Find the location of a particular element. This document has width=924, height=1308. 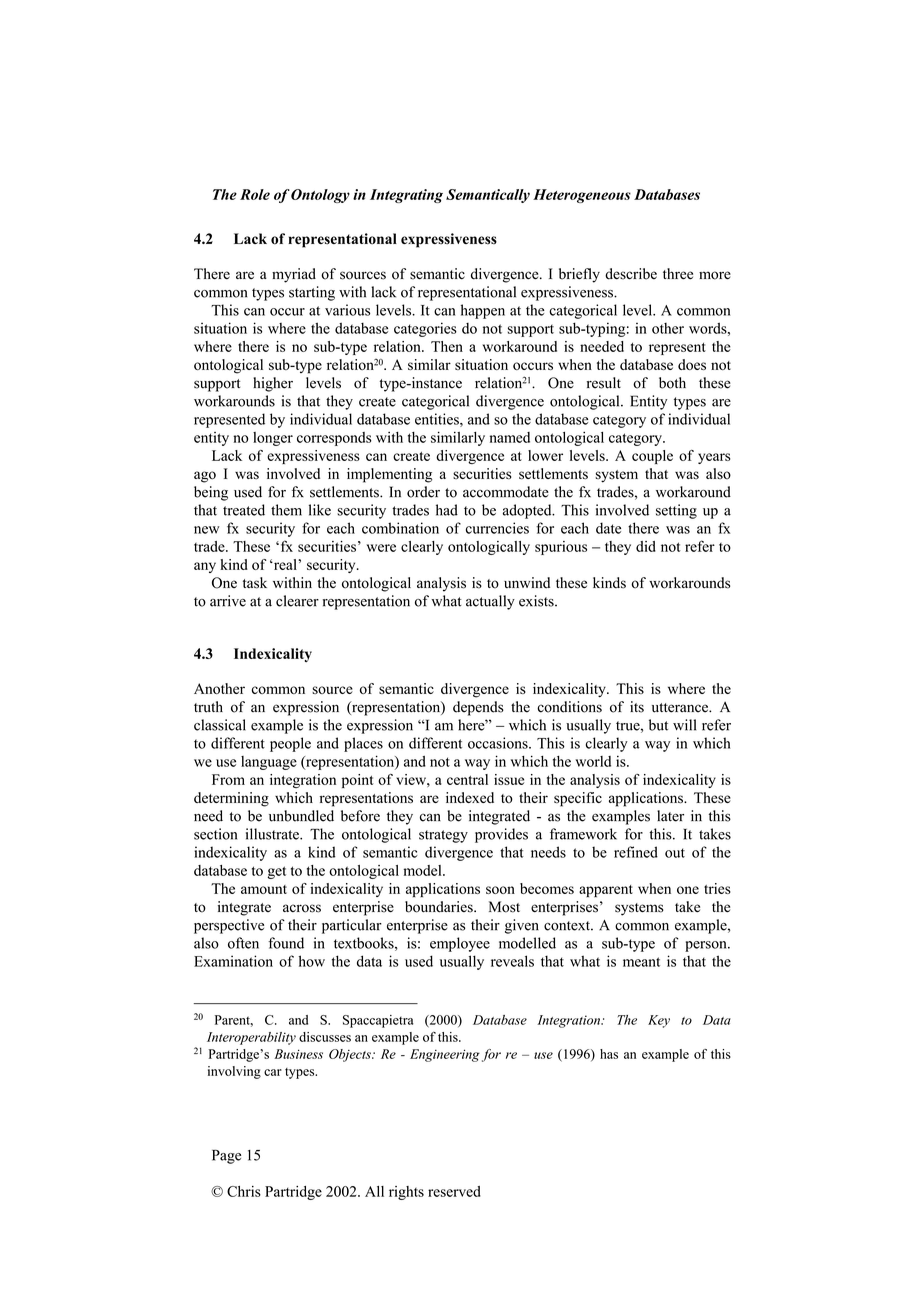

Chris is located at coordinates (244, 1191).
